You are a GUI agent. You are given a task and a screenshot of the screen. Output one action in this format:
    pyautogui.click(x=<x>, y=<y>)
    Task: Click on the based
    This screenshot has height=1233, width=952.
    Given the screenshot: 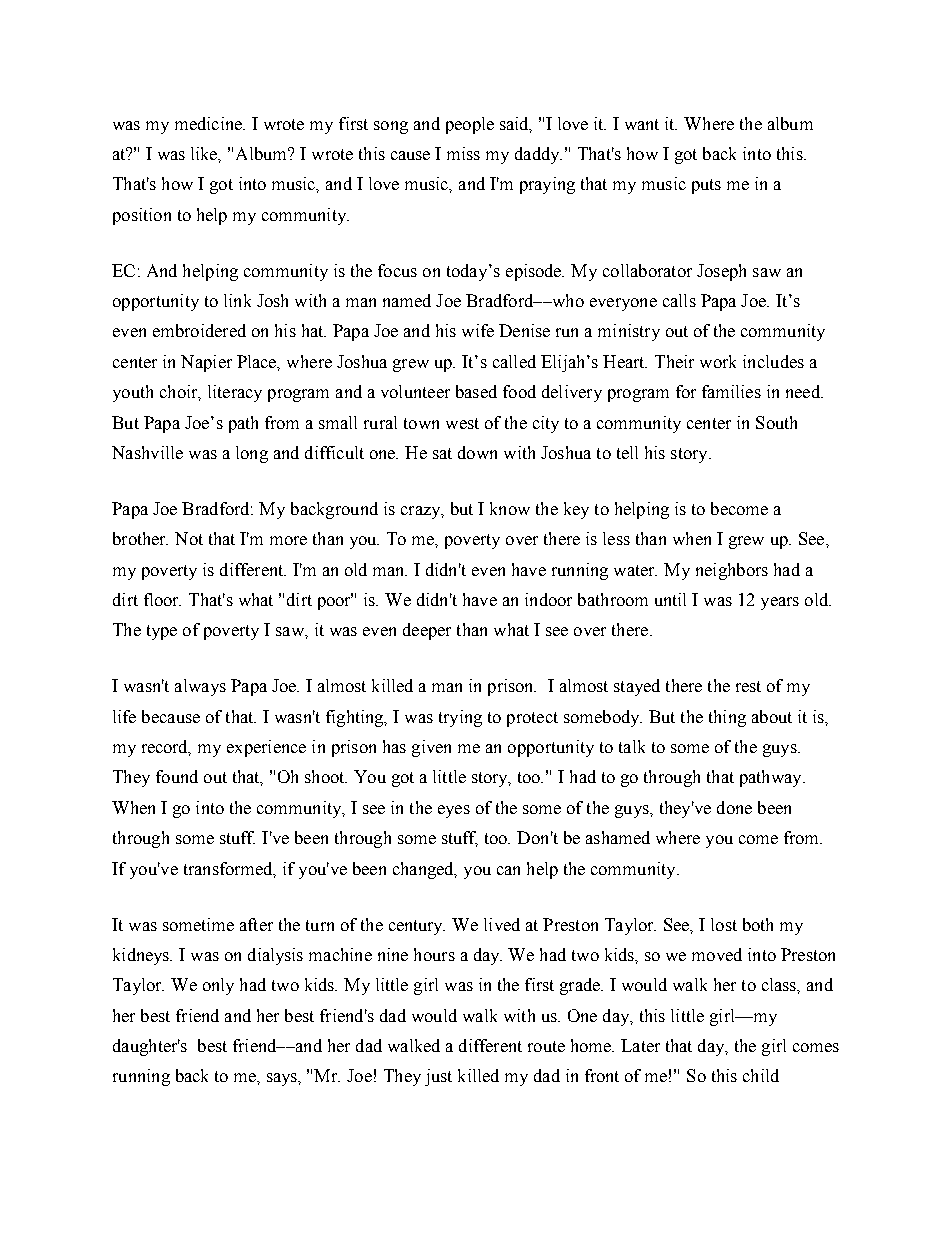 What is the action you would take?
    pyautogui.click(x=476, y=391)
